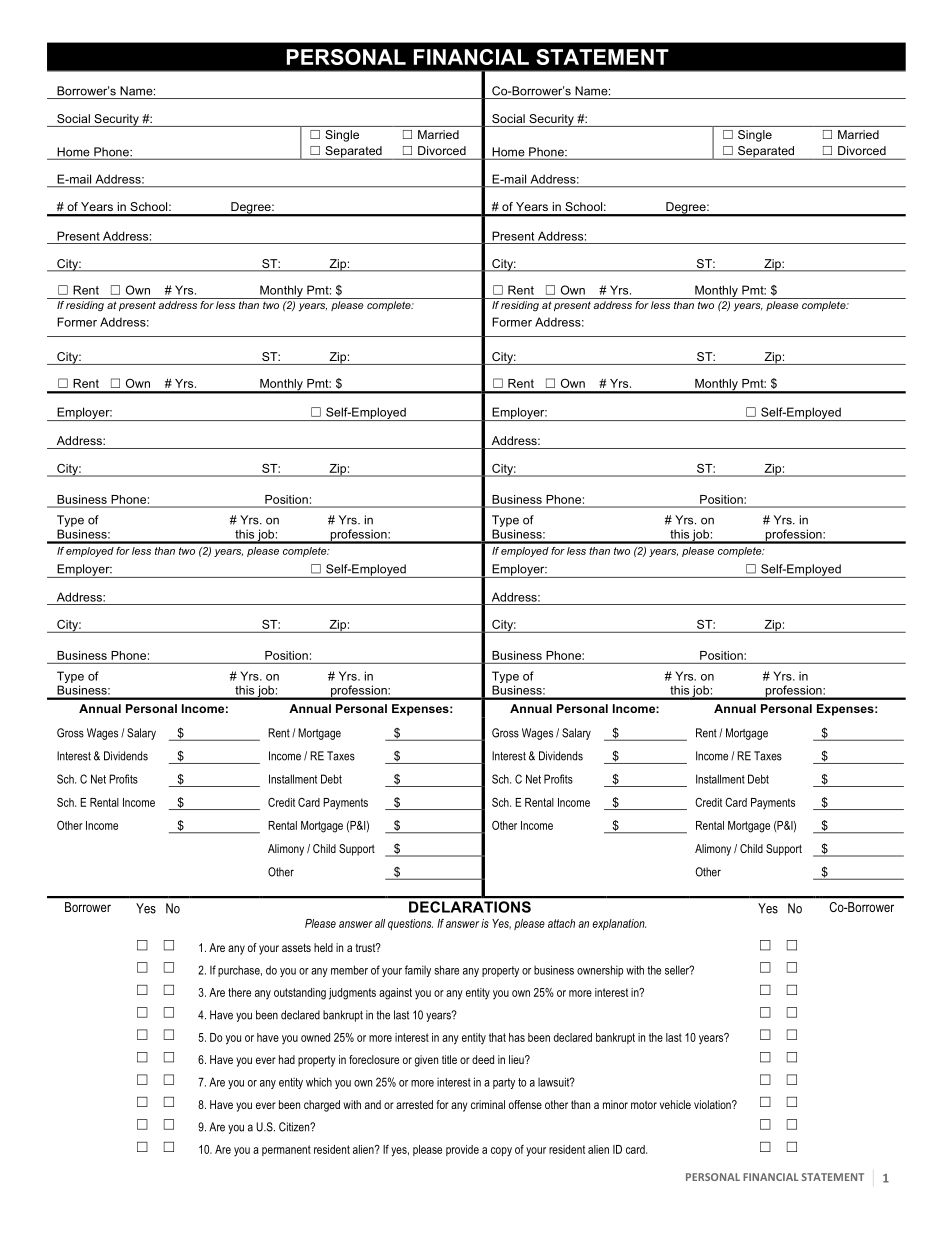 This document has width=952, height=1233. I want to click on permanent, so click(286, 1150).
